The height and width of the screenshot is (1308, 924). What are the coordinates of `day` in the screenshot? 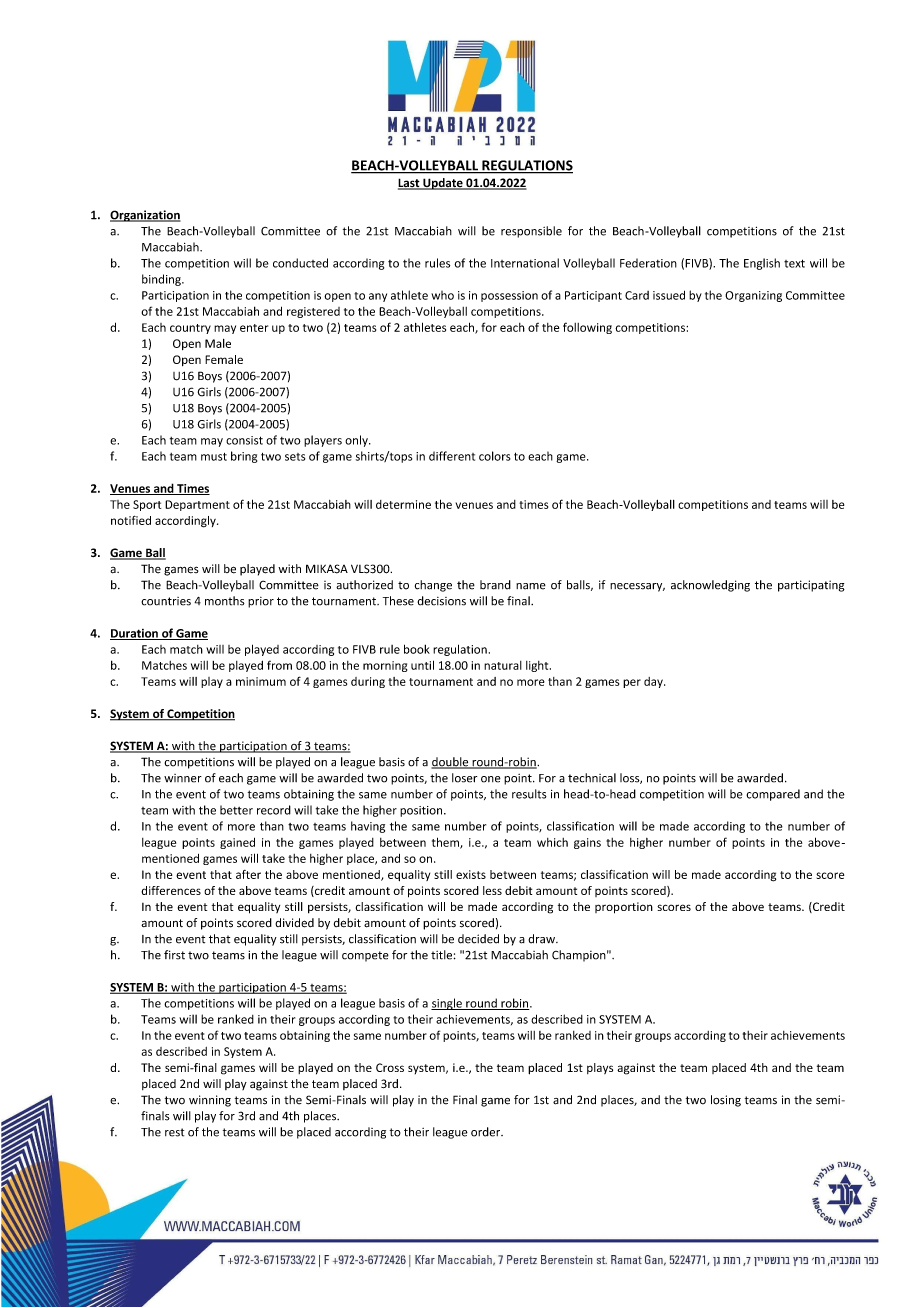 It's located at (654, 682).
